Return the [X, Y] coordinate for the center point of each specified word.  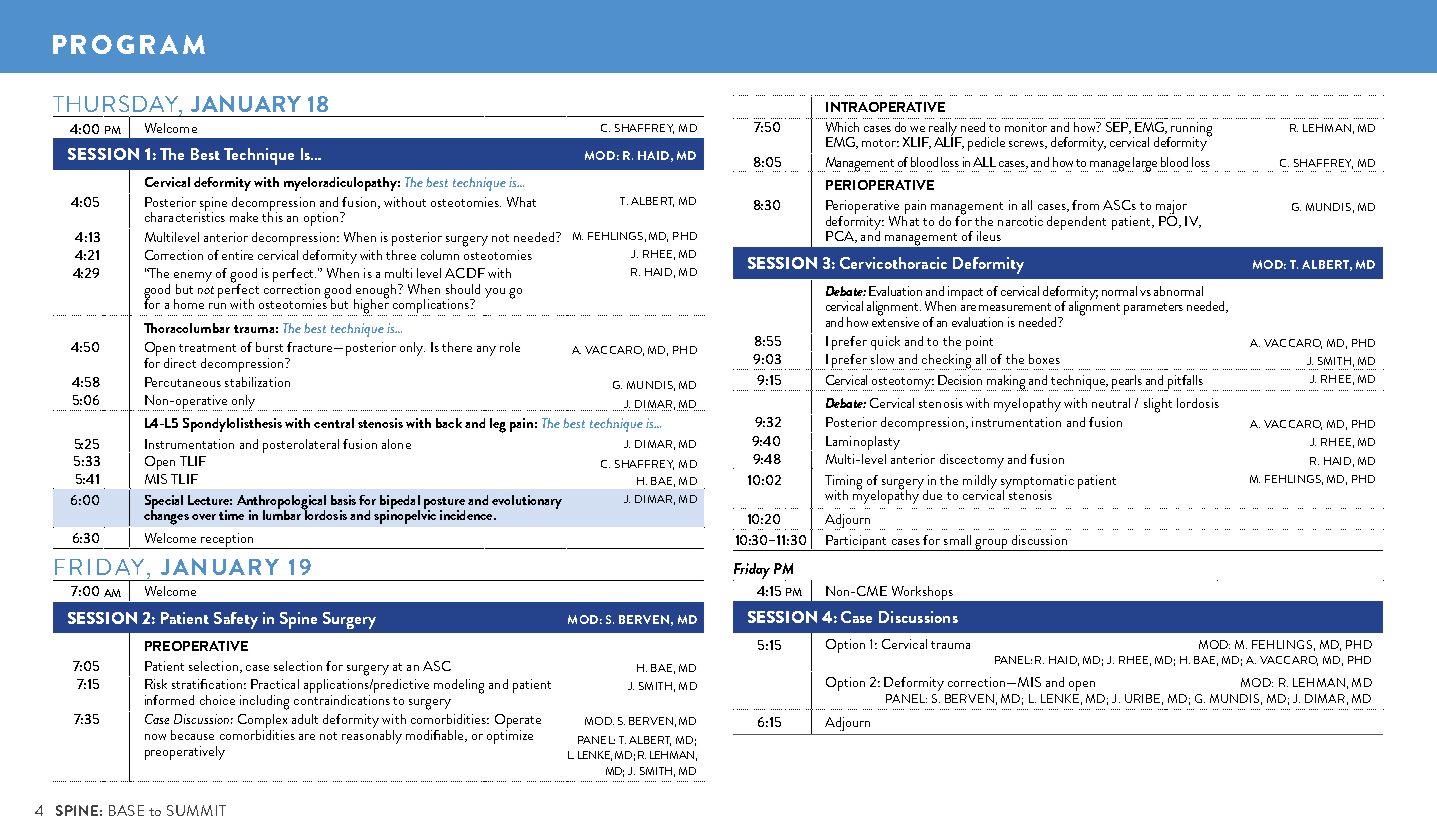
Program [129, 44]
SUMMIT [196, 810]
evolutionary [527, 502]
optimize [510, 737]
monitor [1026, 127]
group [991, 545]
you [495, 293]
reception [227, 541]
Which [842, 127]
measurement [1015, 307]
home [189, 304]
